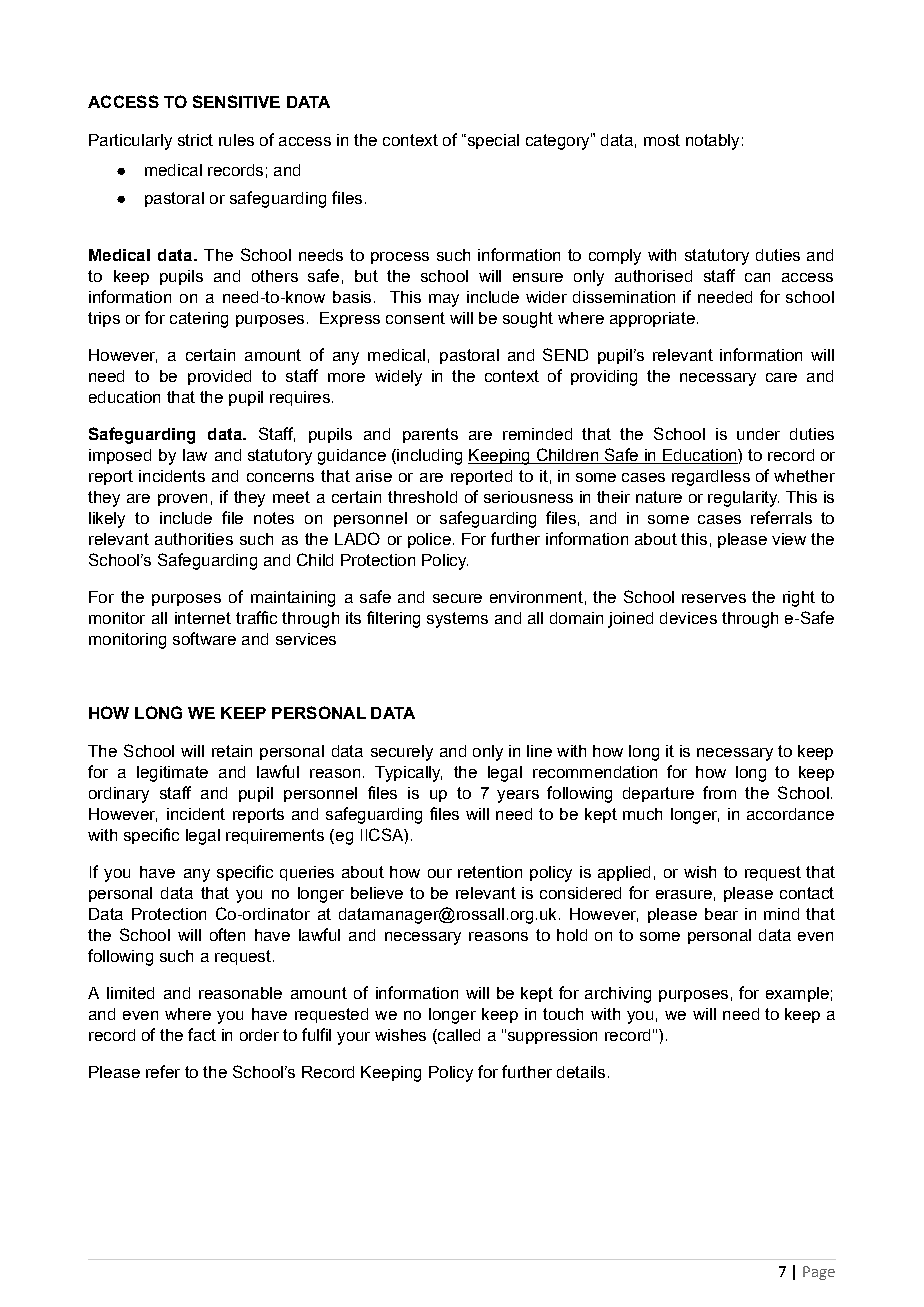 The image size is (924, 1307). Describe the element at coordinates (581, 1072) in the document. I see `details` at that location.
